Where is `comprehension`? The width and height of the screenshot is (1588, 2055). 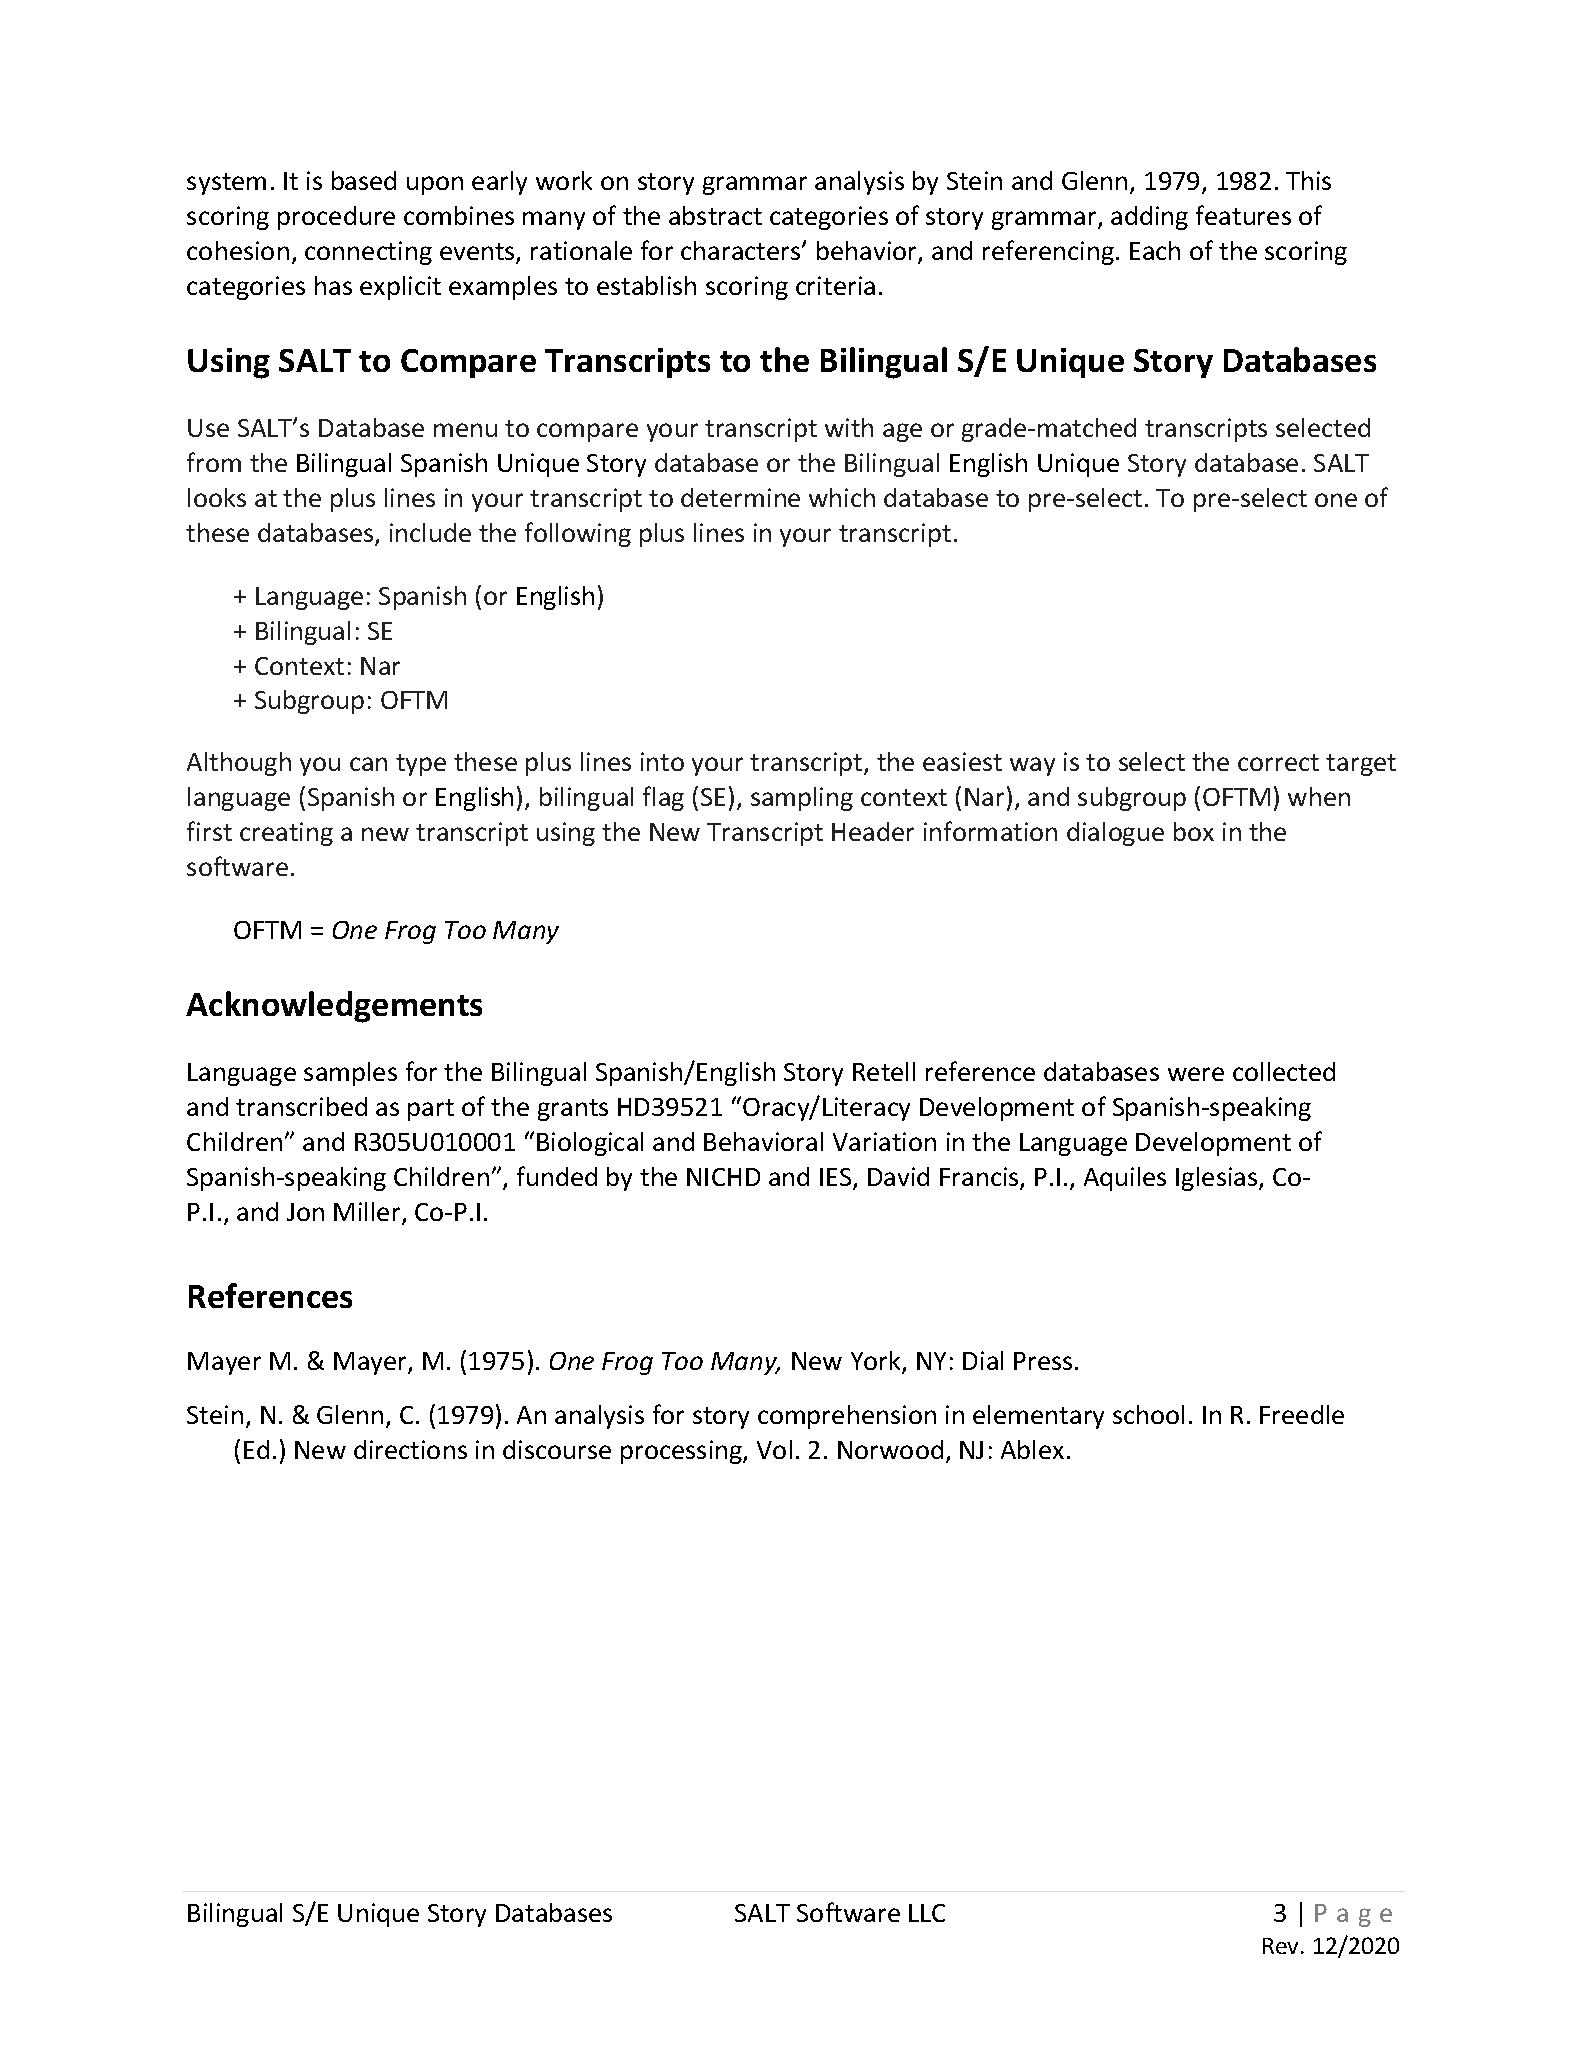
comprehension is located at coordinates (847, 1417).
